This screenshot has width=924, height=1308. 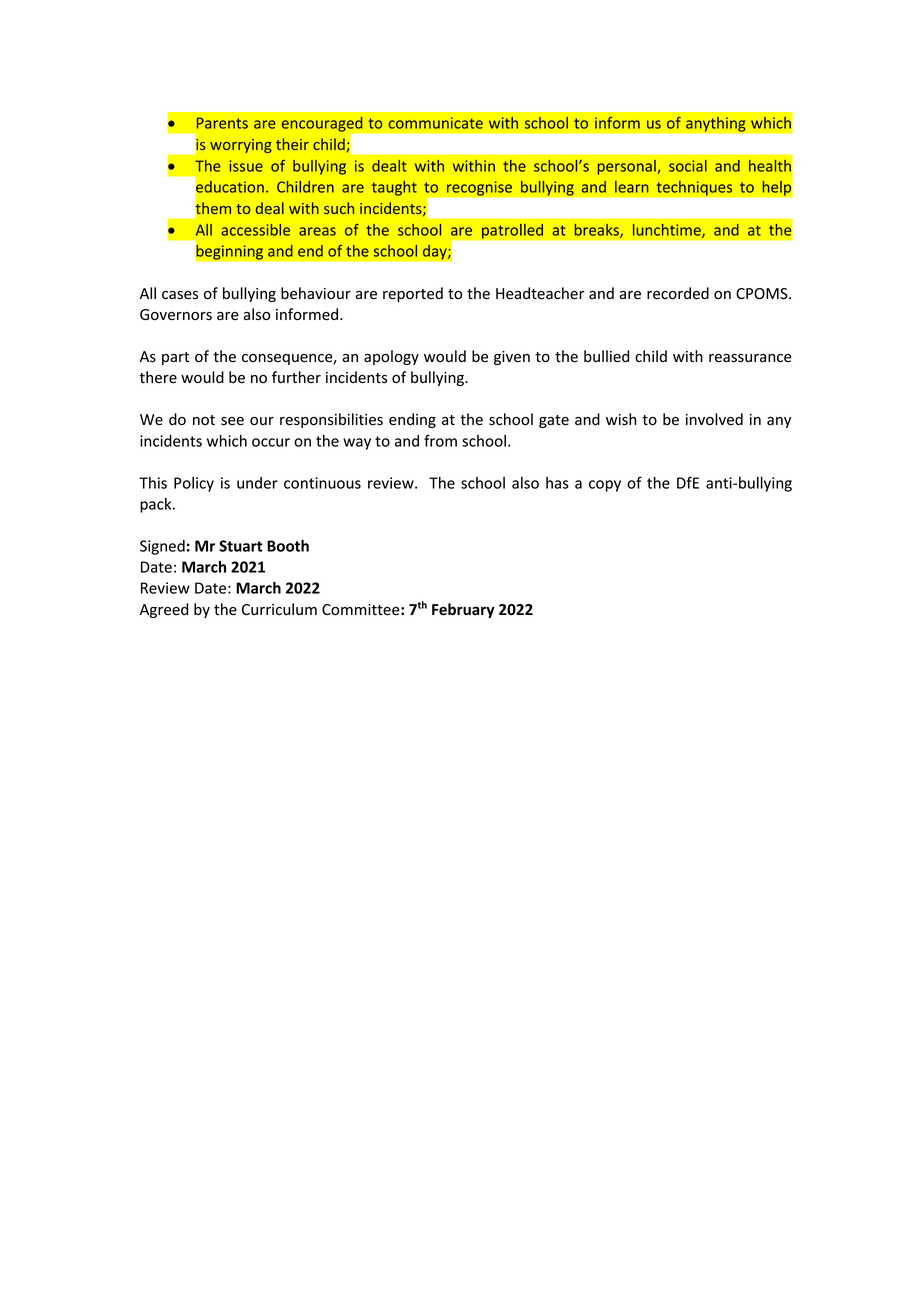 I want to click on worrying, so click(x=241, y=146).
